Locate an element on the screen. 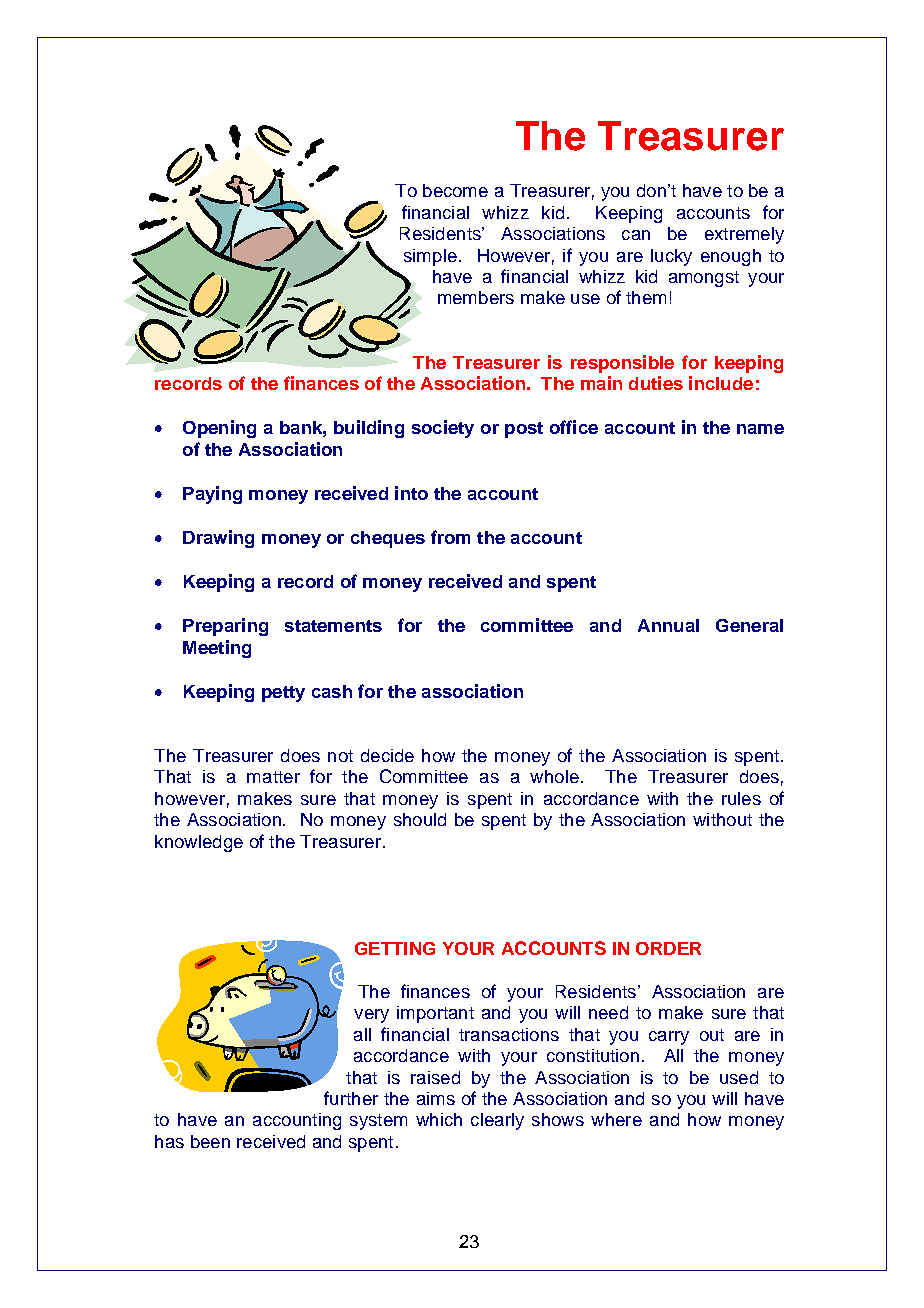 The width and height of the screenshot is (924, 1308). name is located at coordinates (760, 429).
